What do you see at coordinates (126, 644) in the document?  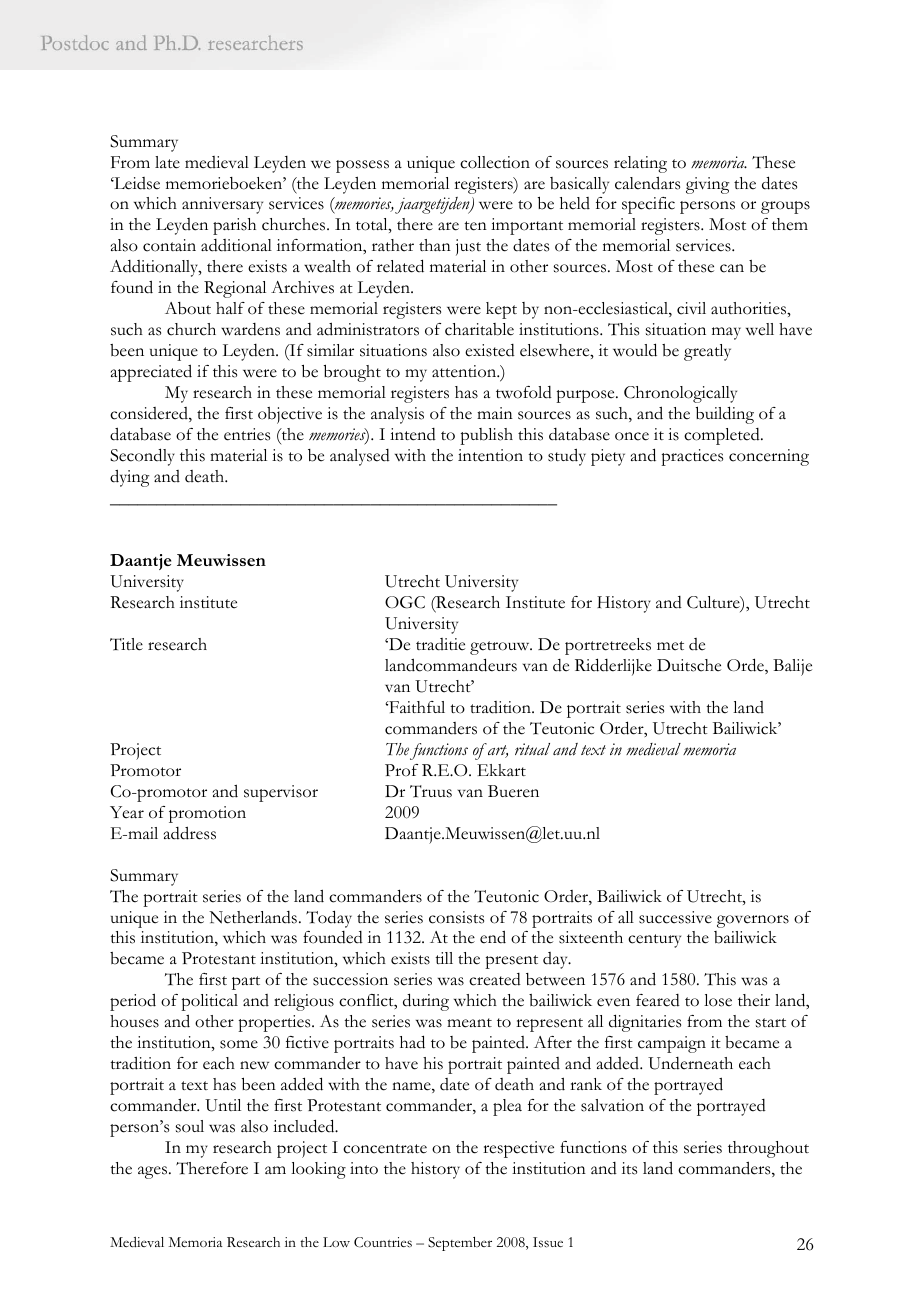 I see `Title` at bounding box center [126, 644].
